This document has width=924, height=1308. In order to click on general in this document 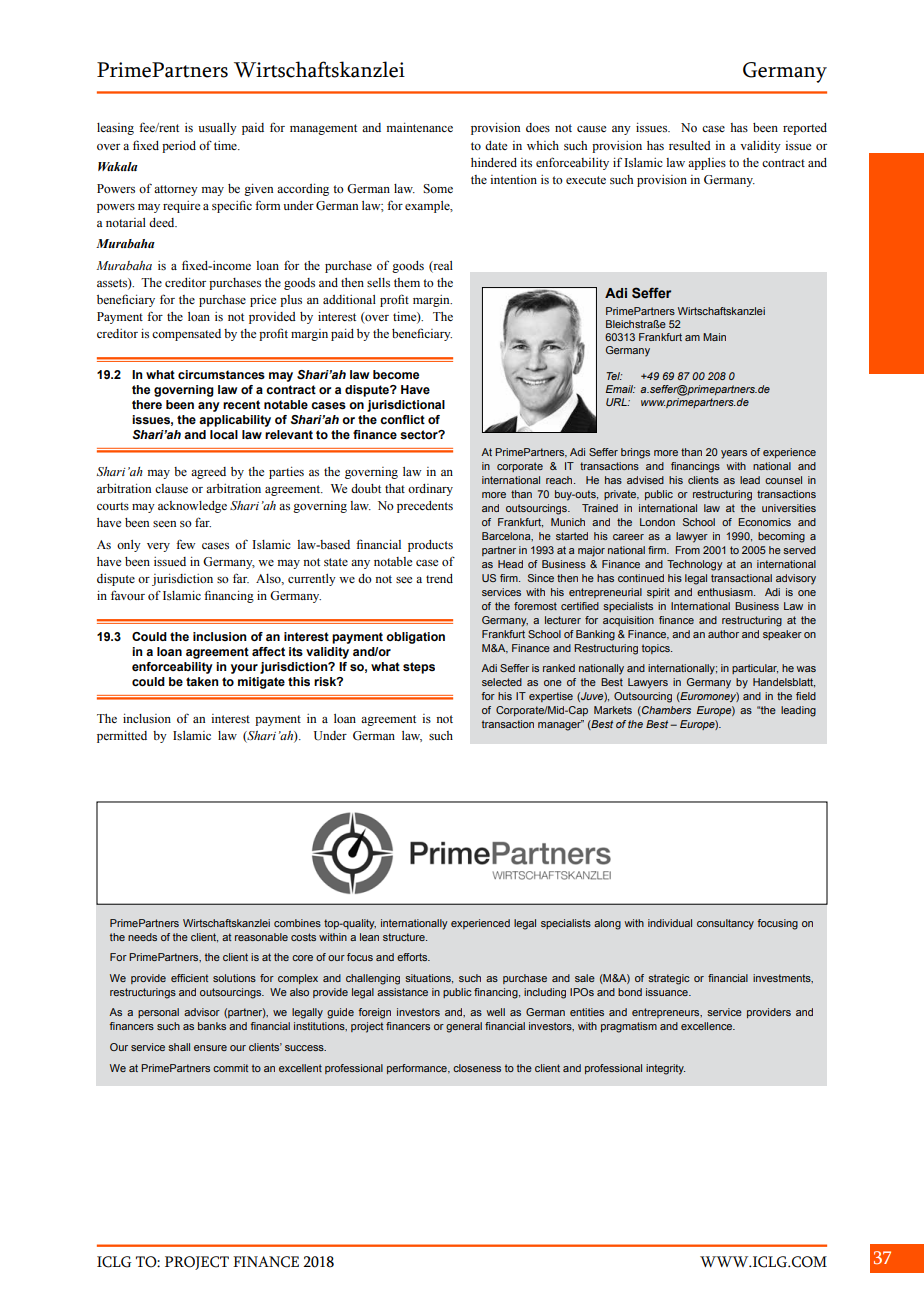, I will do `click(464, 1027)`.
